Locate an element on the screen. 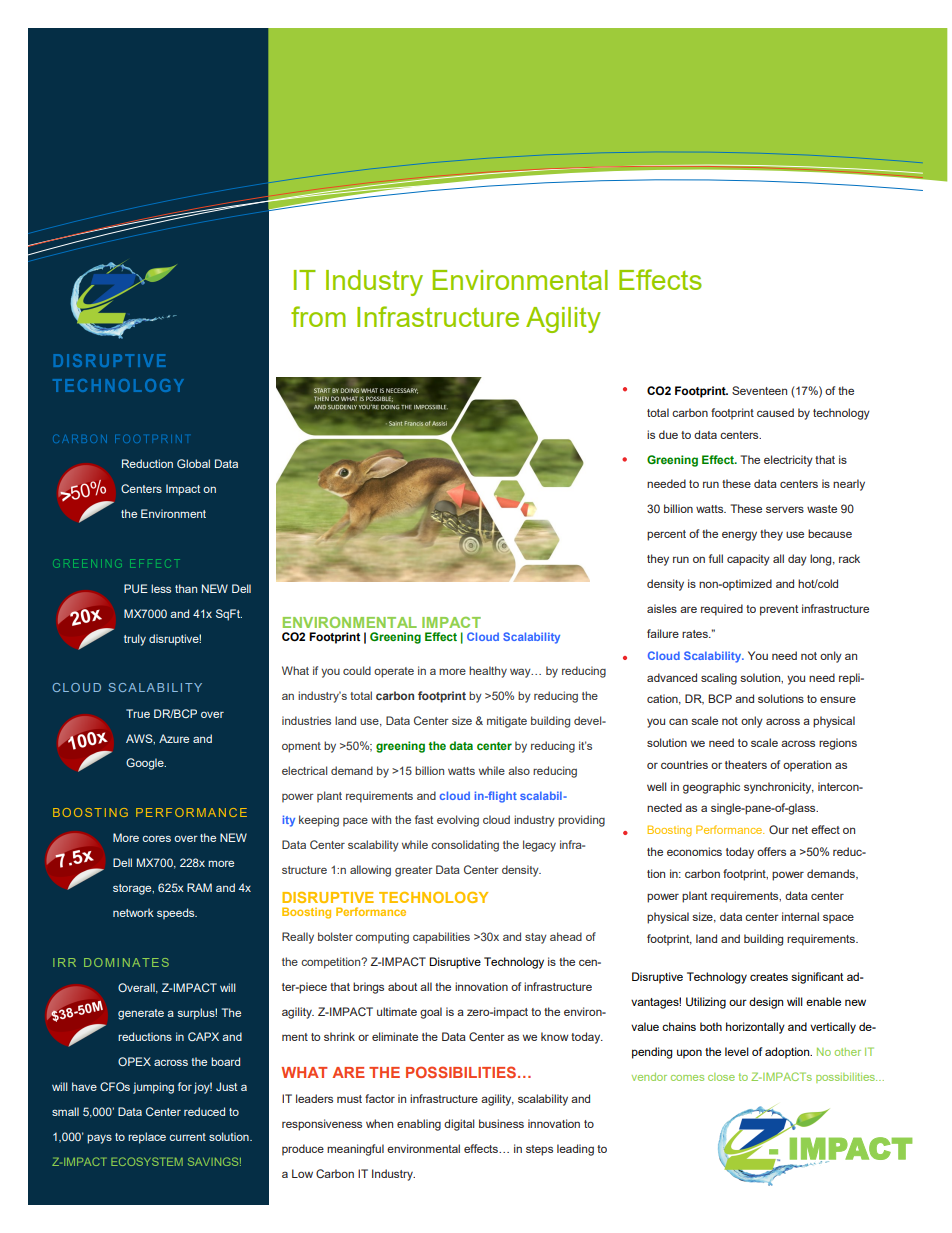  close is located at coordinates (721, 1077).
